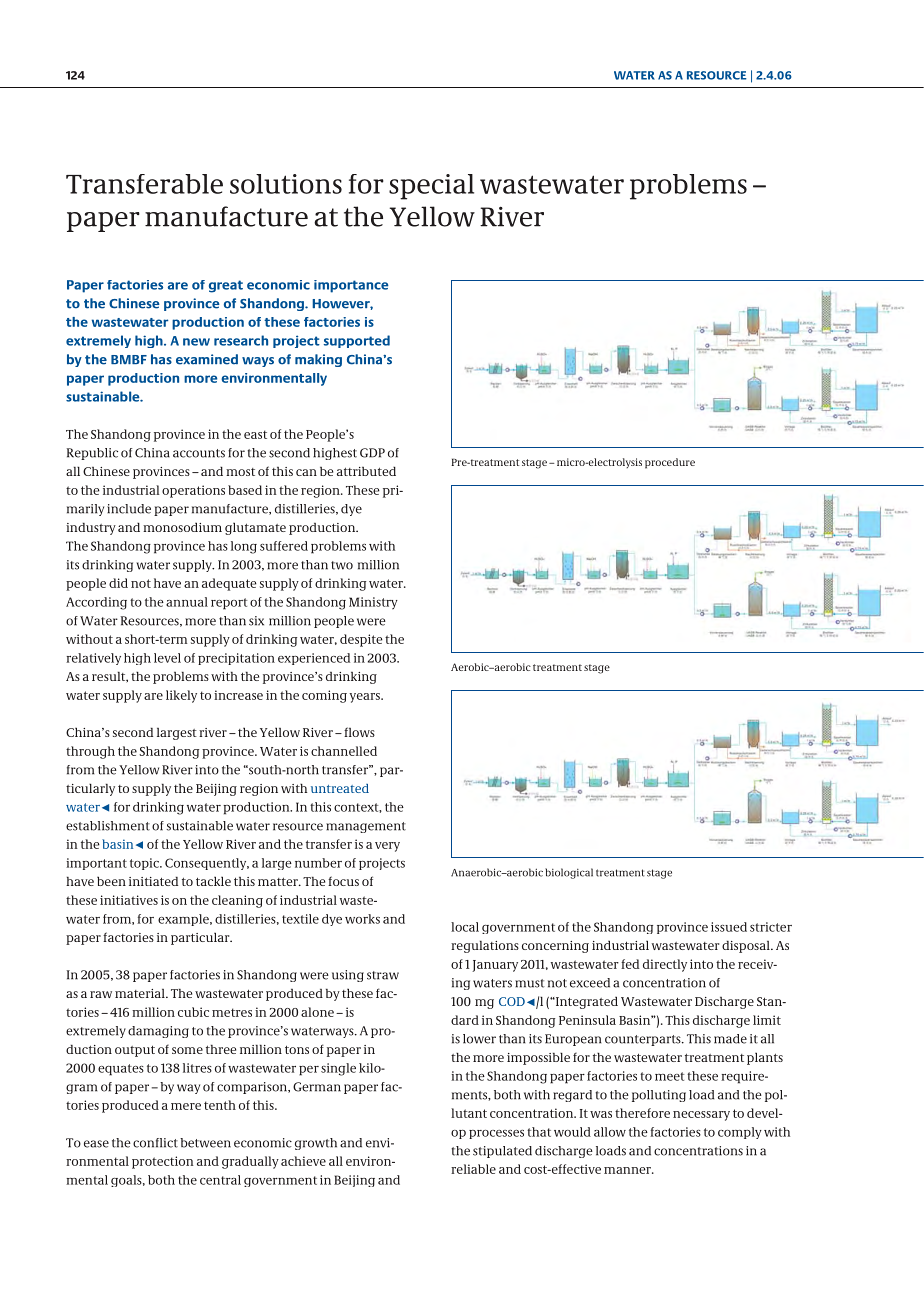 The image size is (924, 1308). I want to click on particular, so click(201, 938).
